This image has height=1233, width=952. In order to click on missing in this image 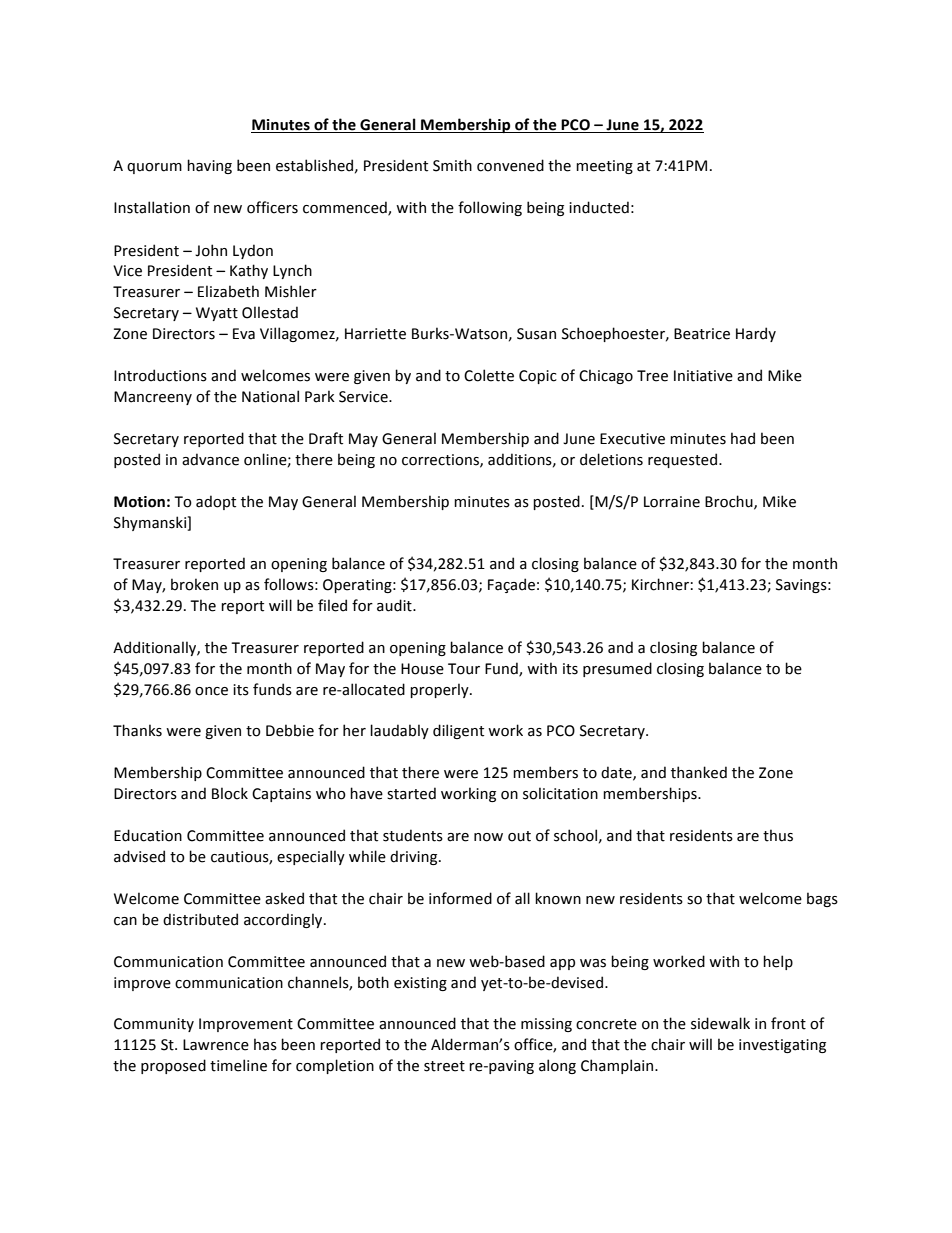, I will do `click(546, 1025)`.
